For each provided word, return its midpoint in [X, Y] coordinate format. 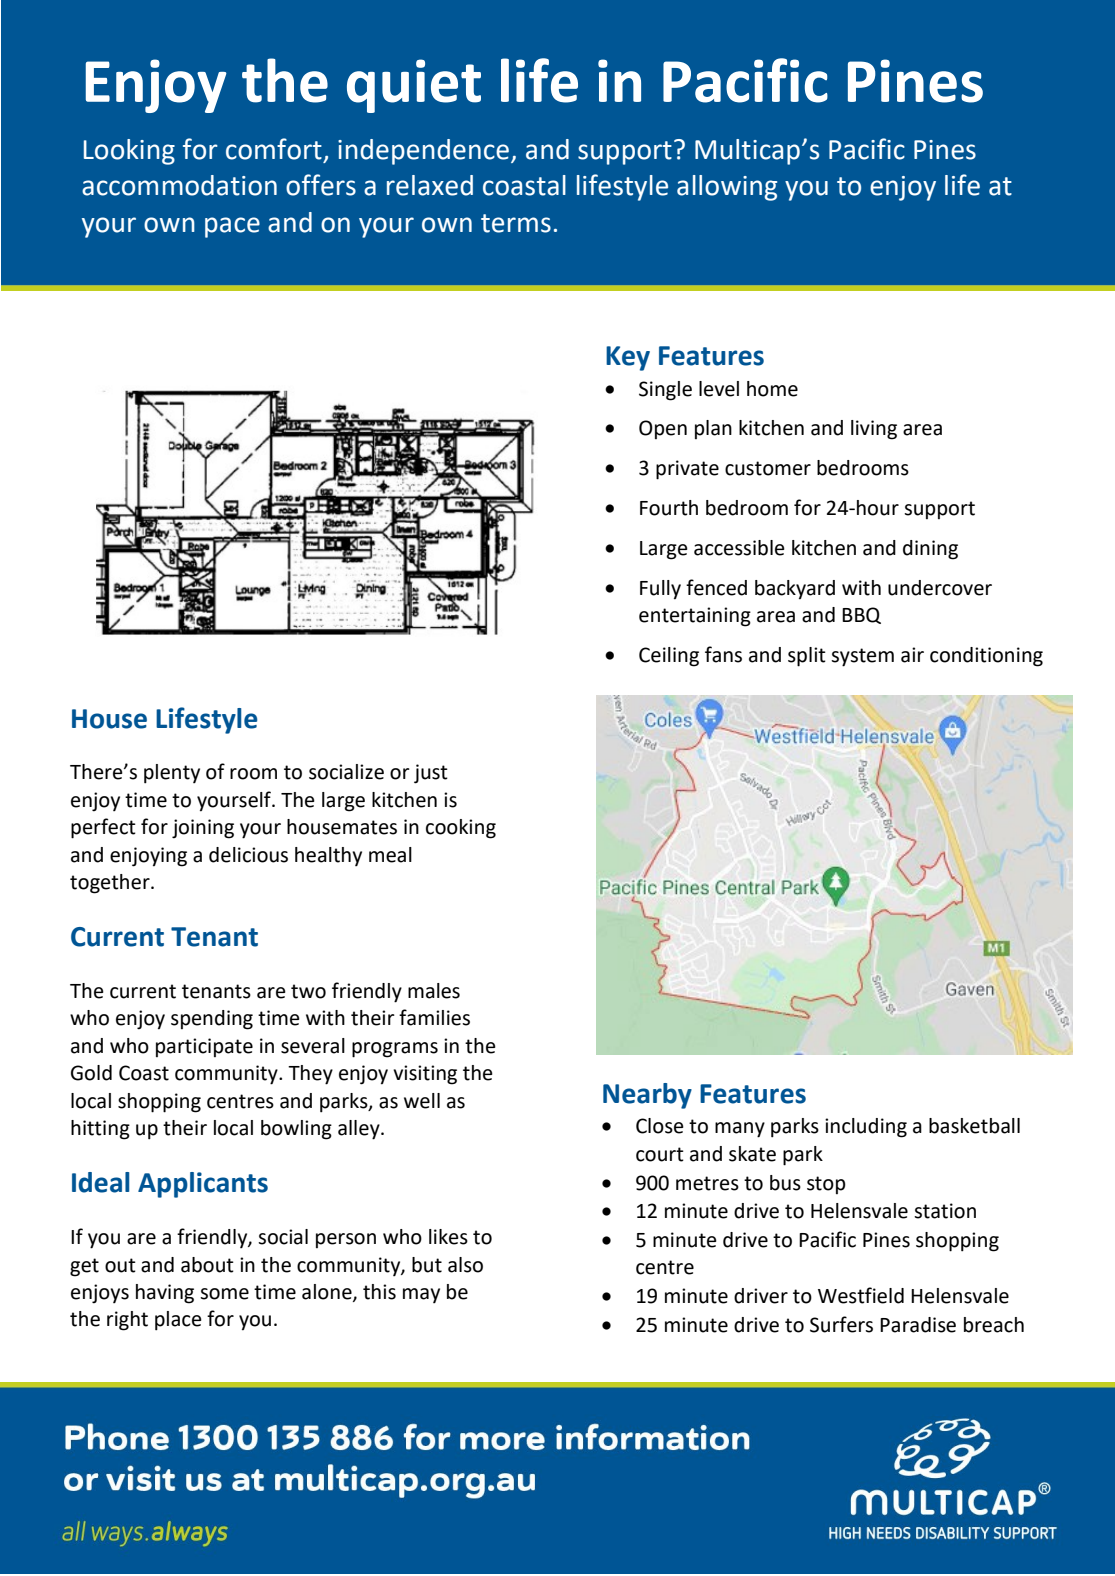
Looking [129, 152]
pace [232, 227]
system [862, 657]
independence [423, 152]
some [224, 1294]
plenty [172, 774]
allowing [727, 188]
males [434, 991]
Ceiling [669, 657]
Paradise [918, 1325]
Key [628, 358]
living [874, 430]
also [465, 1265]
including [866, 1128]
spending [212, 1020]
